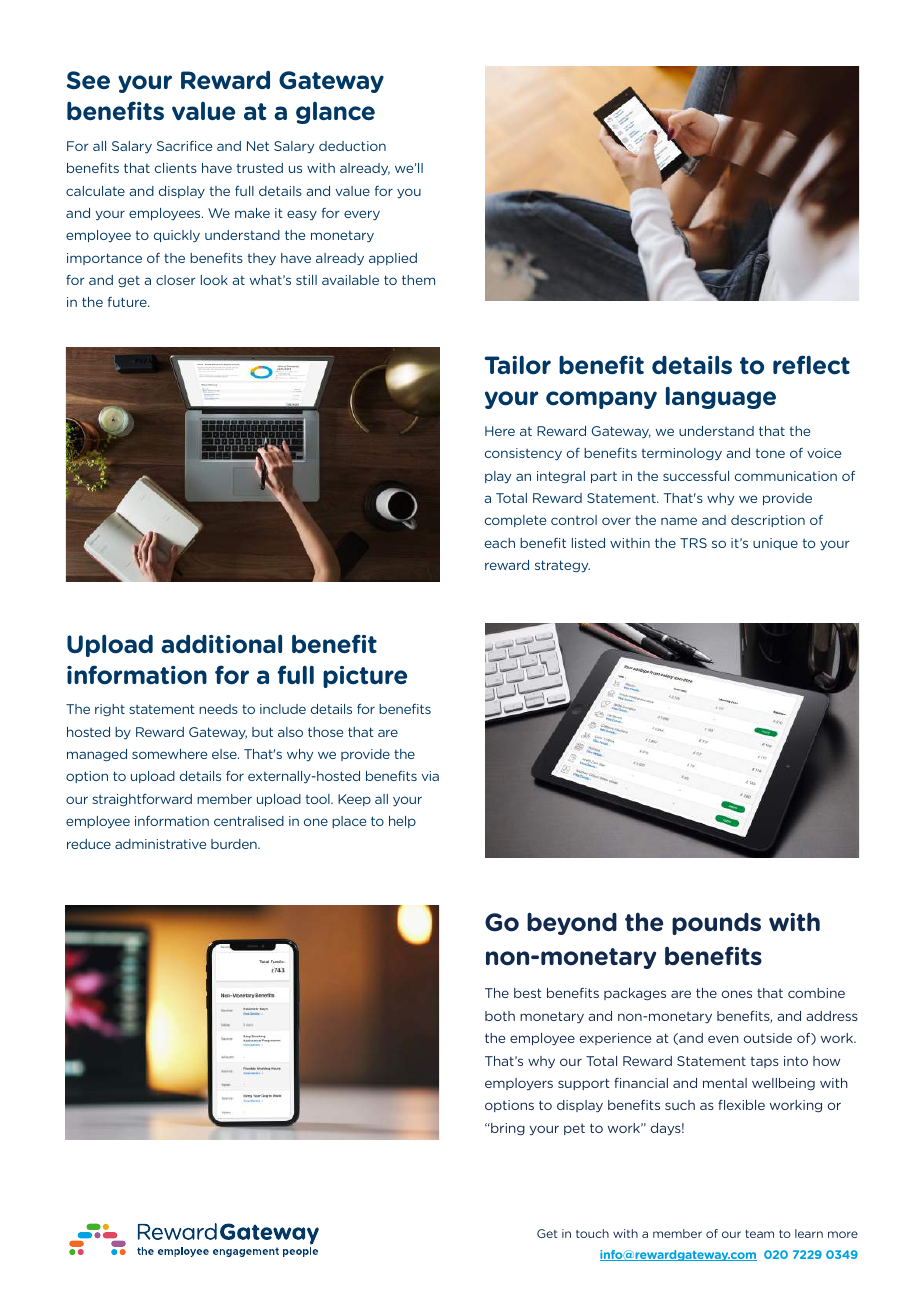 This page has width=924, height=1308. I want to click on deduction, so click(352, 146).
